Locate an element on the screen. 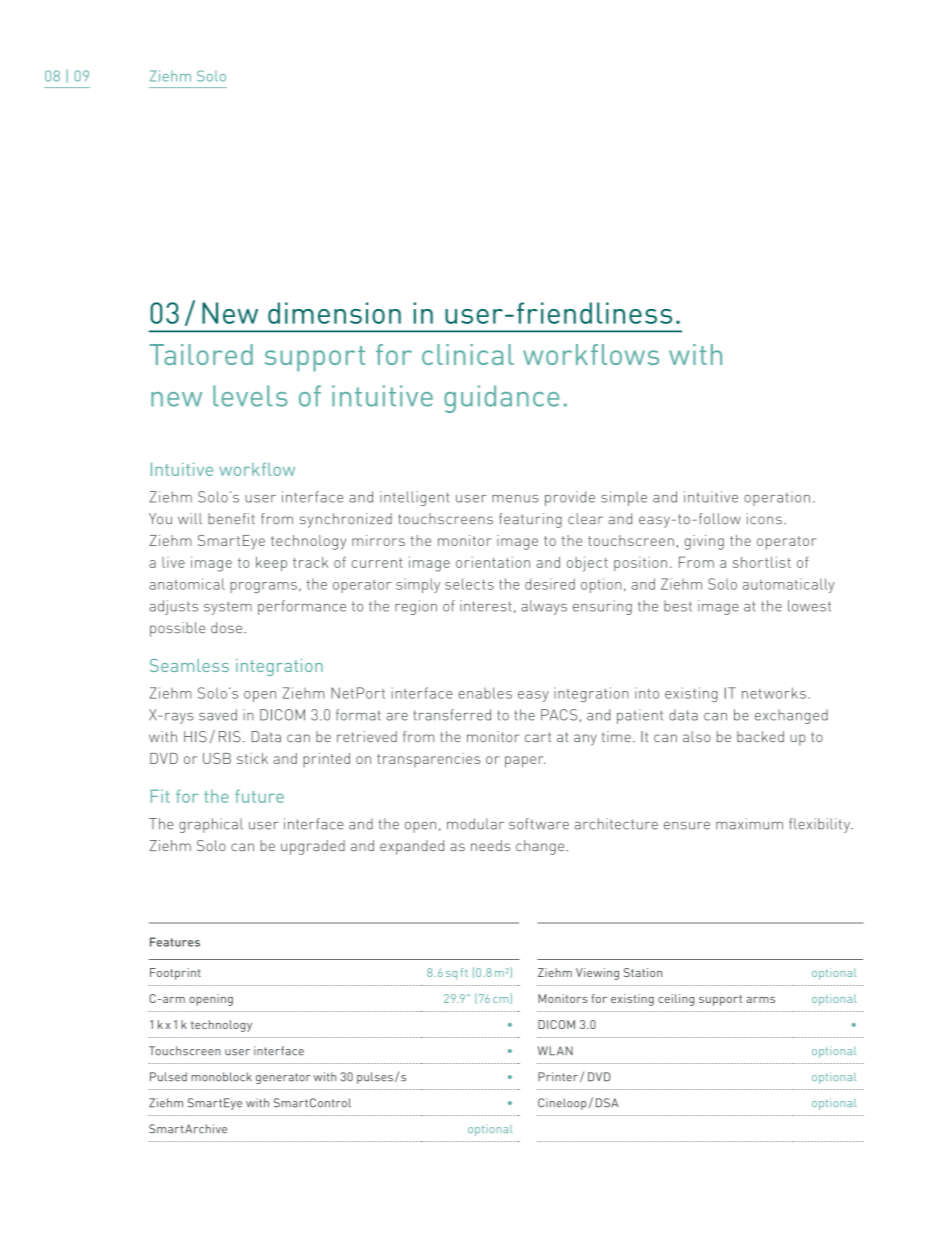 Image resolution: width=952 pixels, height=1233 pixels. benefit is located at coordinates (231, 519).
